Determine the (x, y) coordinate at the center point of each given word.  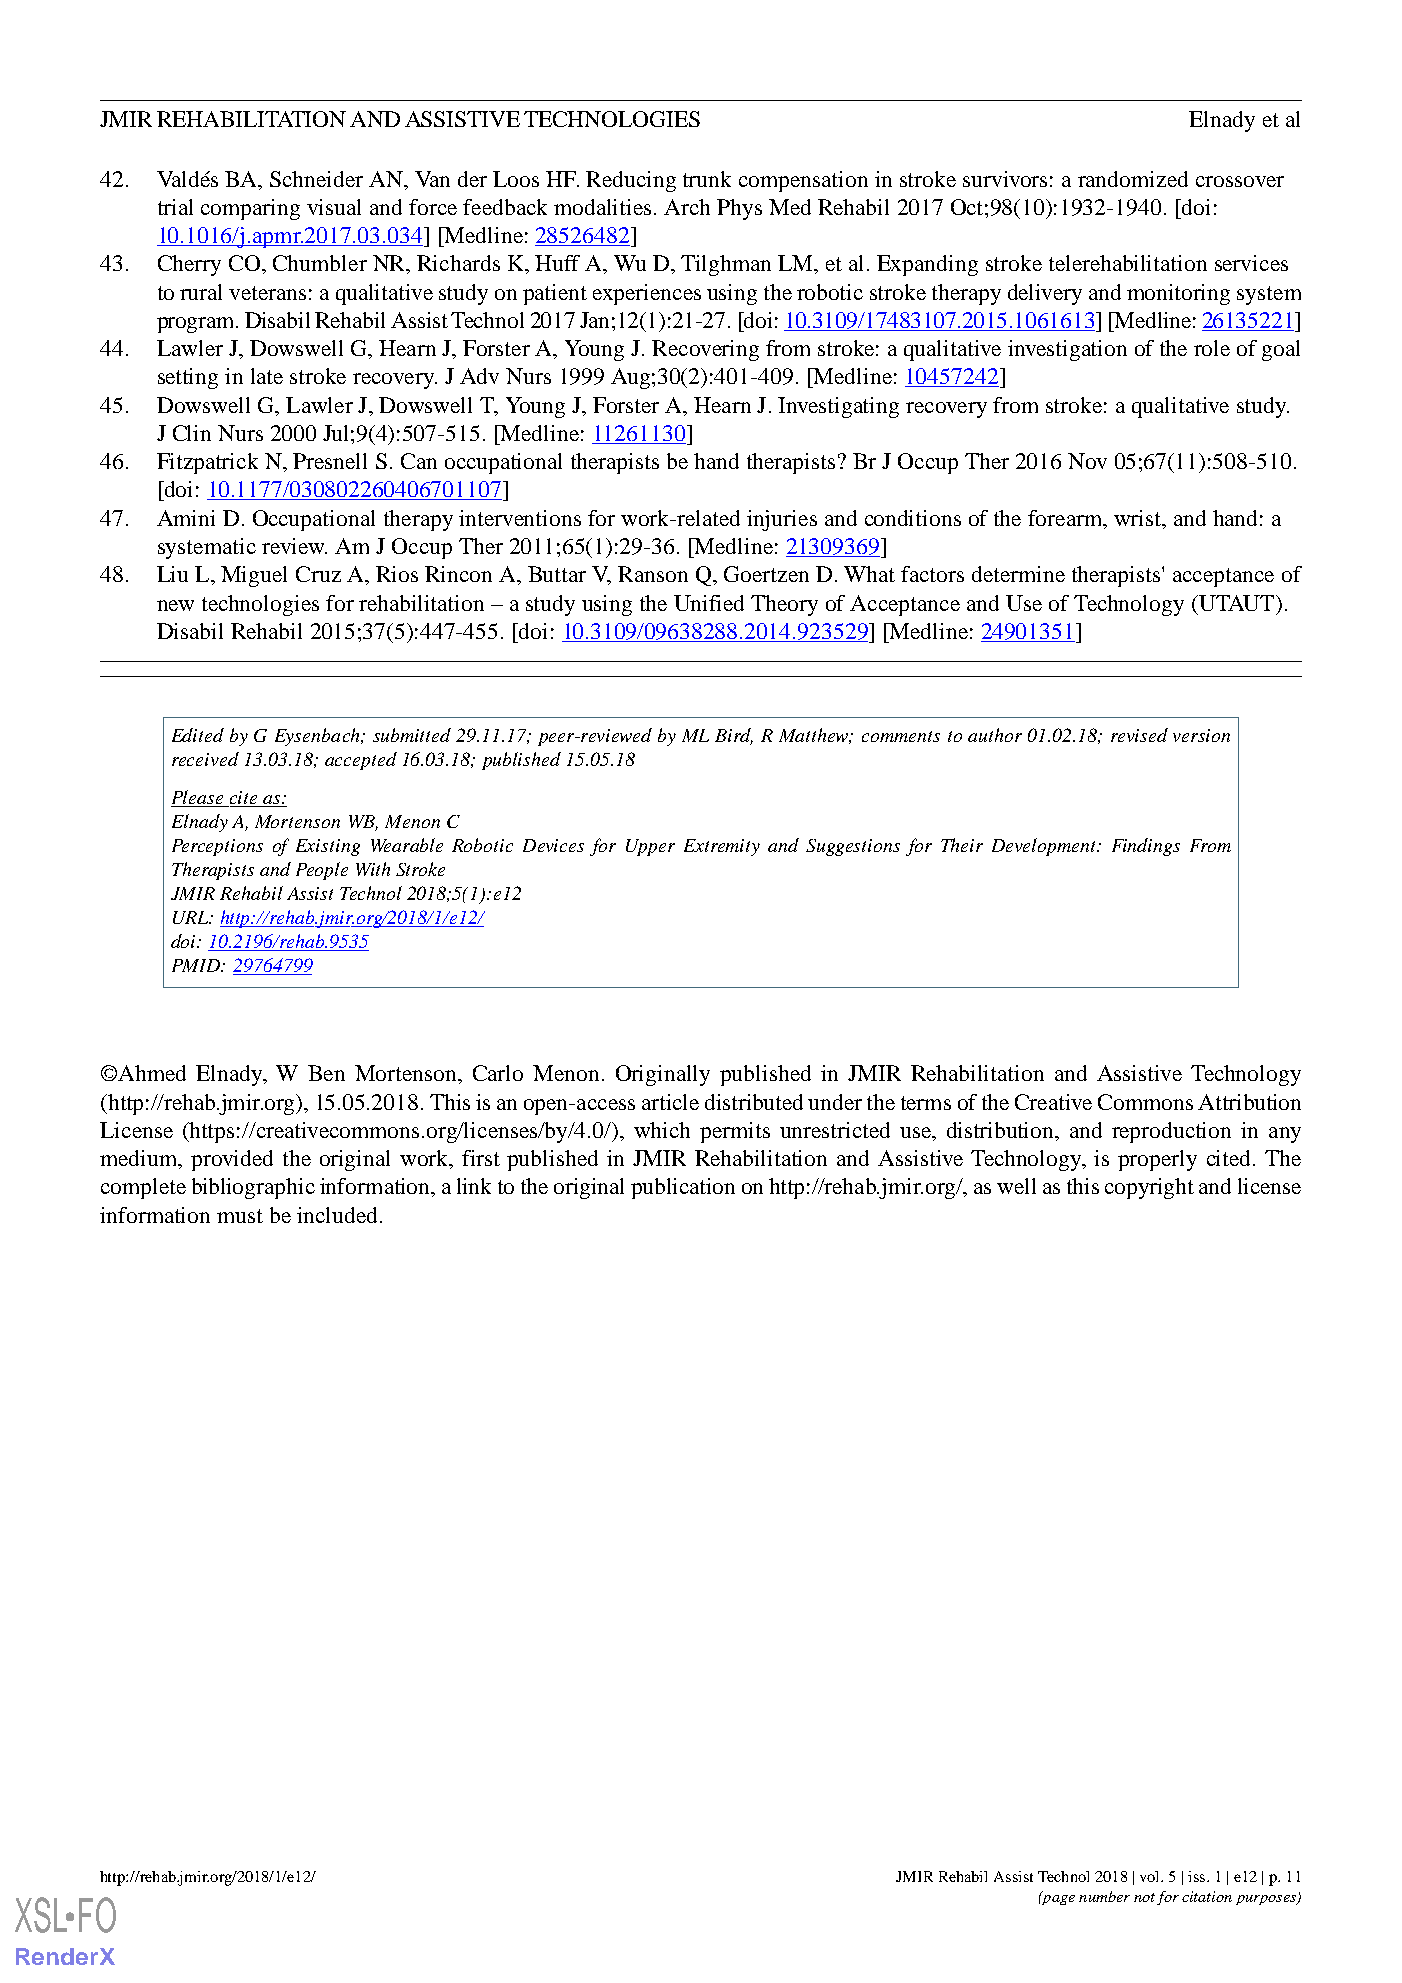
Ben (326, 1073)
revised (1139, 735)
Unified (709, 603)
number (1104, 1896)
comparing (250, 209)
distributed (754, 1102)
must (240, 1216)
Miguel (254, 576)
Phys (739, 209)
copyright (1149, 1188)
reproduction (1171, 1132)
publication (683, 1188)
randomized (1133, 179)
